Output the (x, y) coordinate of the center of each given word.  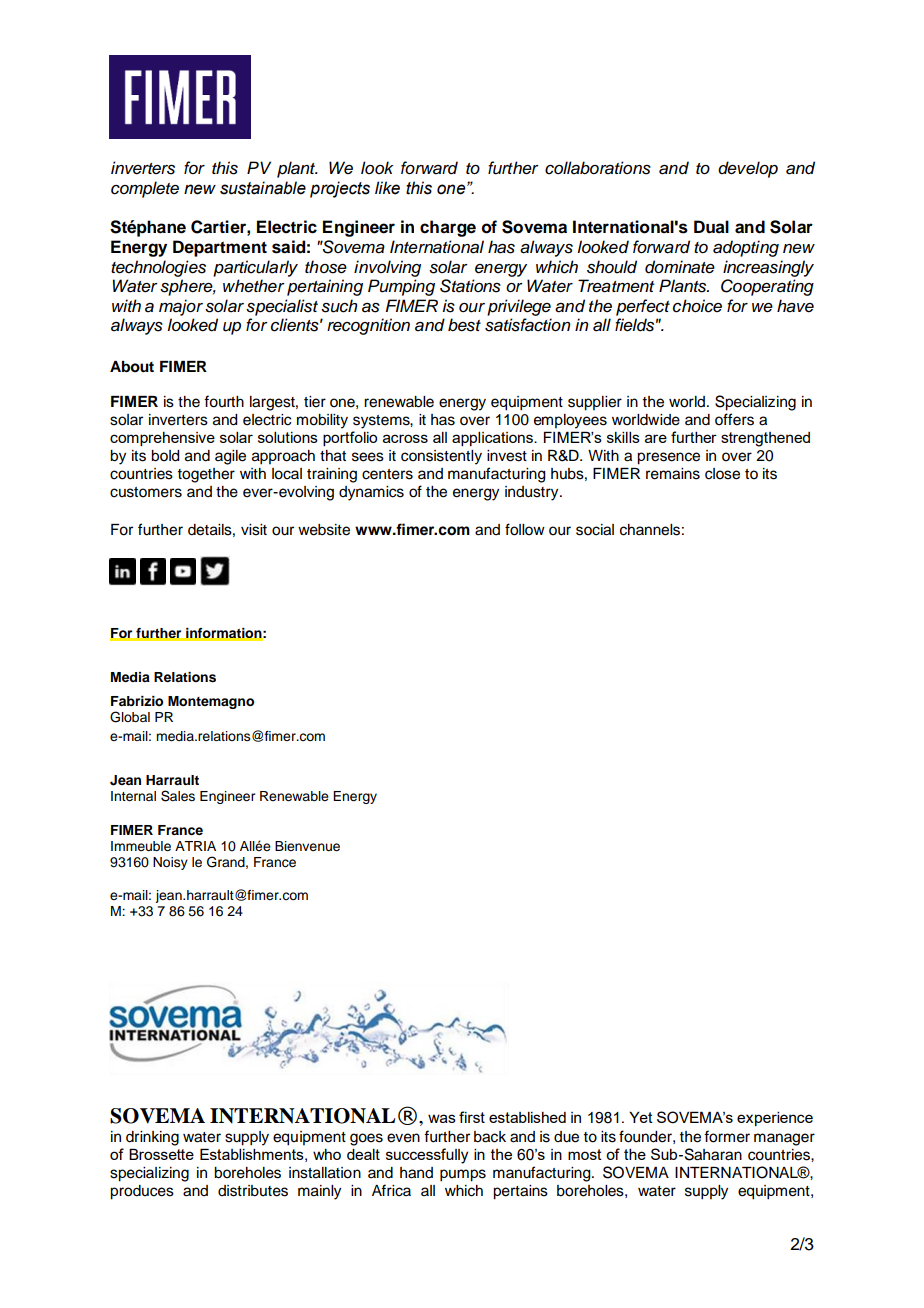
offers (734, 419)
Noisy (170, 863)
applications (493, 439)
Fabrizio (137, 701)
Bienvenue (307, 846)
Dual (711, 227)
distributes (253, 1191)
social (595, 530)
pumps (463, 1175)
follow (525, 529)
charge (448, 228)
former (727, 1136)
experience (775, 1119)
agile (230, 457)
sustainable (263, 188)
